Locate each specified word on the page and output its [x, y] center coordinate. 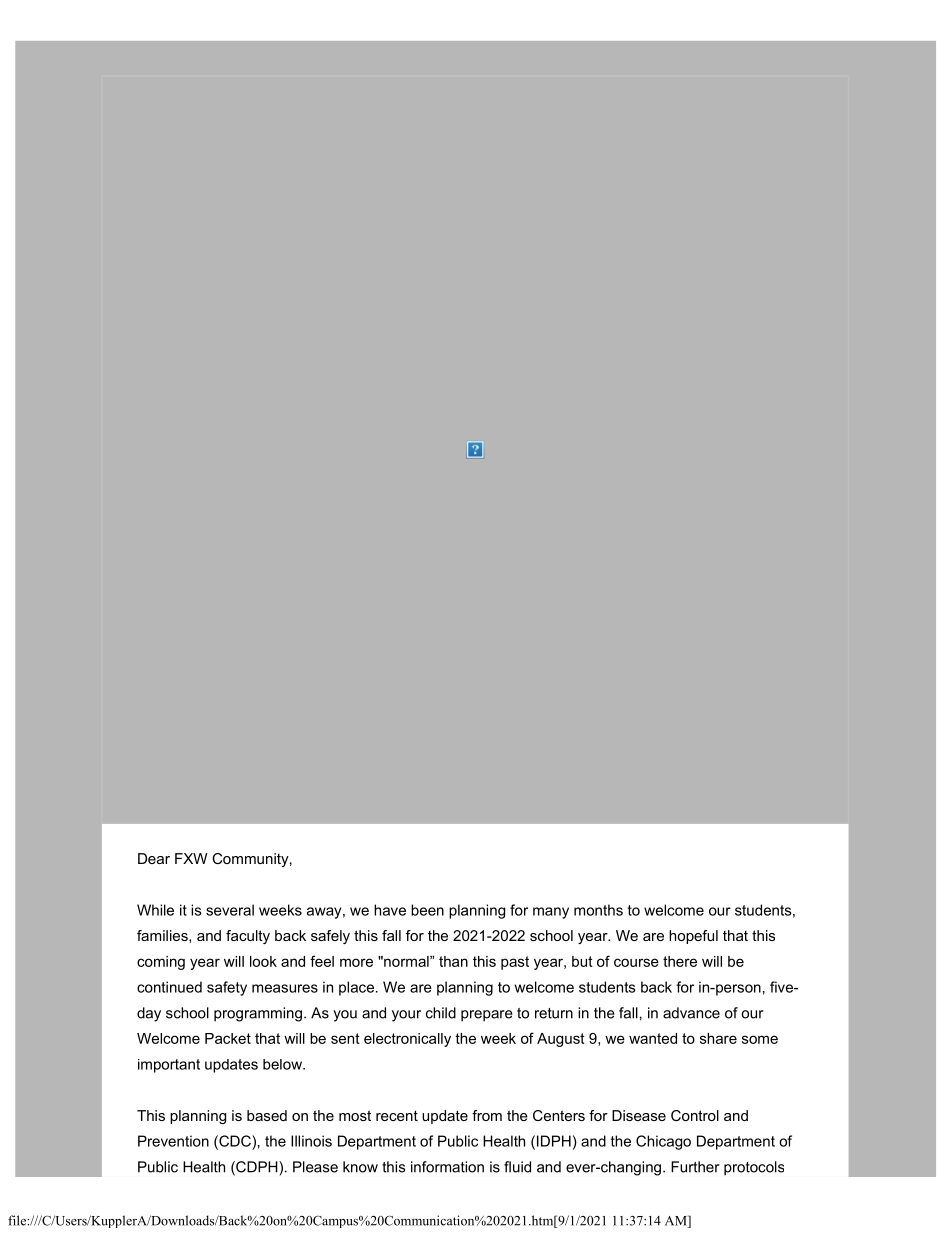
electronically [407, 1040]
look [263, 961]
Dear [154, 858]
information [447, 1167]
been [427, 910]
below [283, 1064]
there [680, 961]
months [598, 910]
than [453, 961]
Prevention [173, 1141]
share [718, 1038]
